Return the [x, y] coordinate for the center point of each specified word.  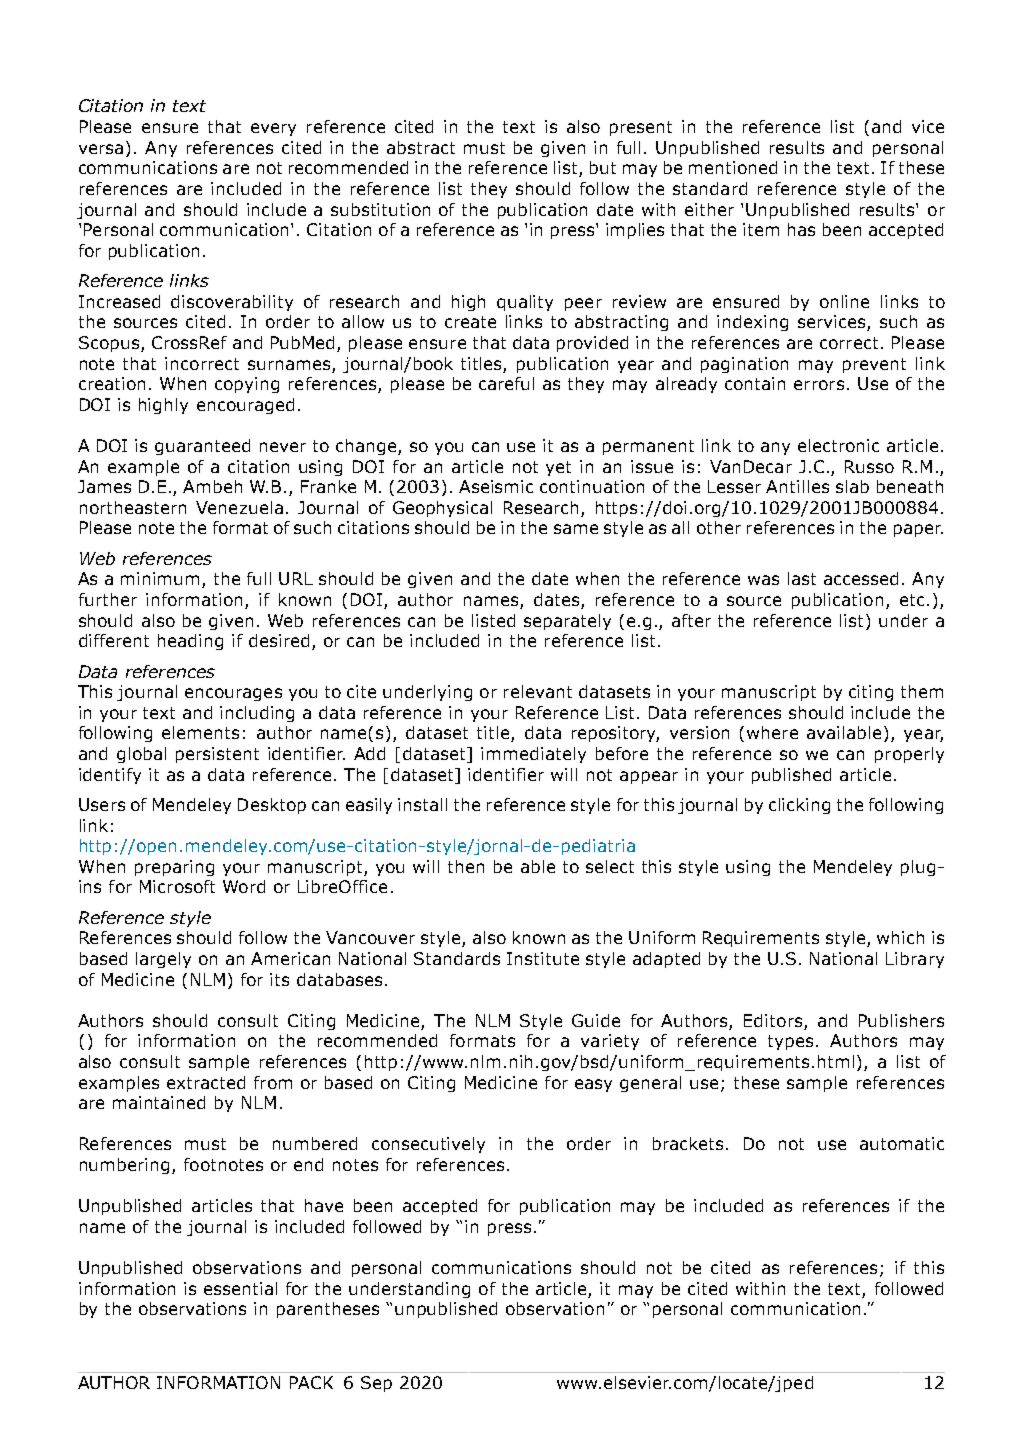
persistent [217, 755]
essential [240, 1288]
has [801, 229]
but [603, 167]
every [273, 129]
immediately [533, 755]
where [772, 732]
